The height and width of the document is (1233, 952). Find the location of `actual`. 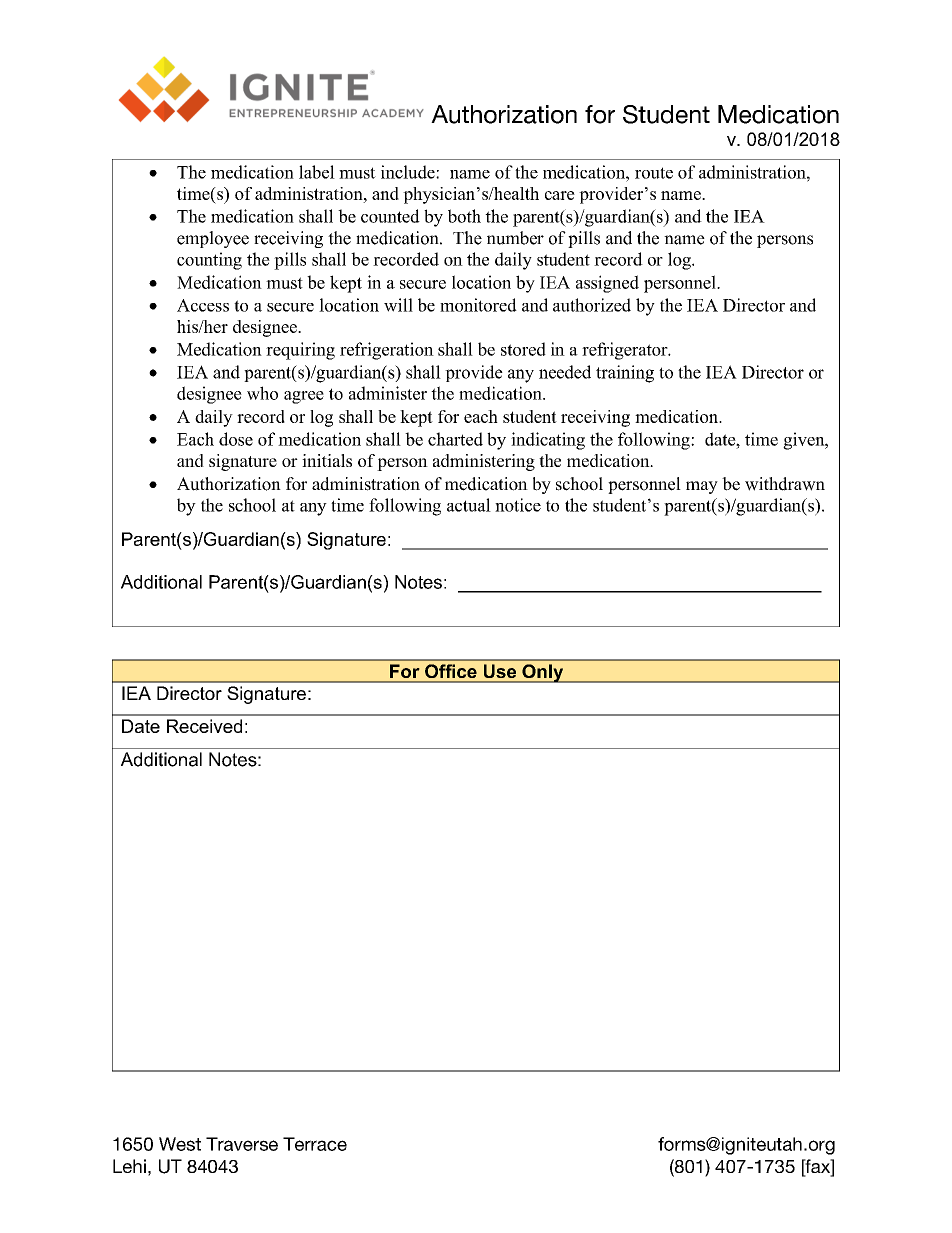

actual is located at coordinates (469, 505).
